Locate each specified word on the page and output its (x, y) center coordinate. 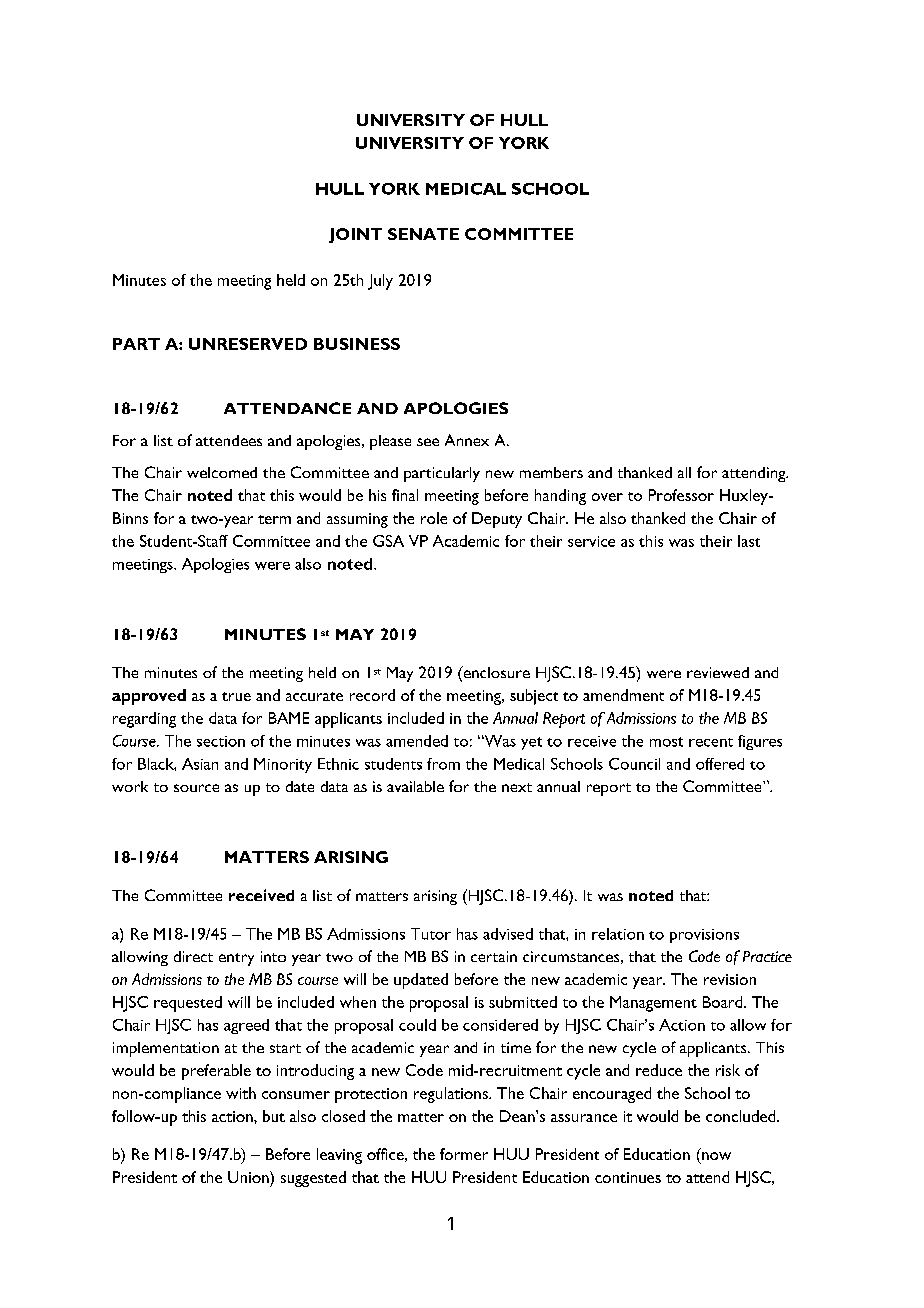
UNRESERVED (248, 344)
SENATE (423, 234)
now (716, 1156)
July (380, 282)
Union (249, 1177)
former (464, 1154)
